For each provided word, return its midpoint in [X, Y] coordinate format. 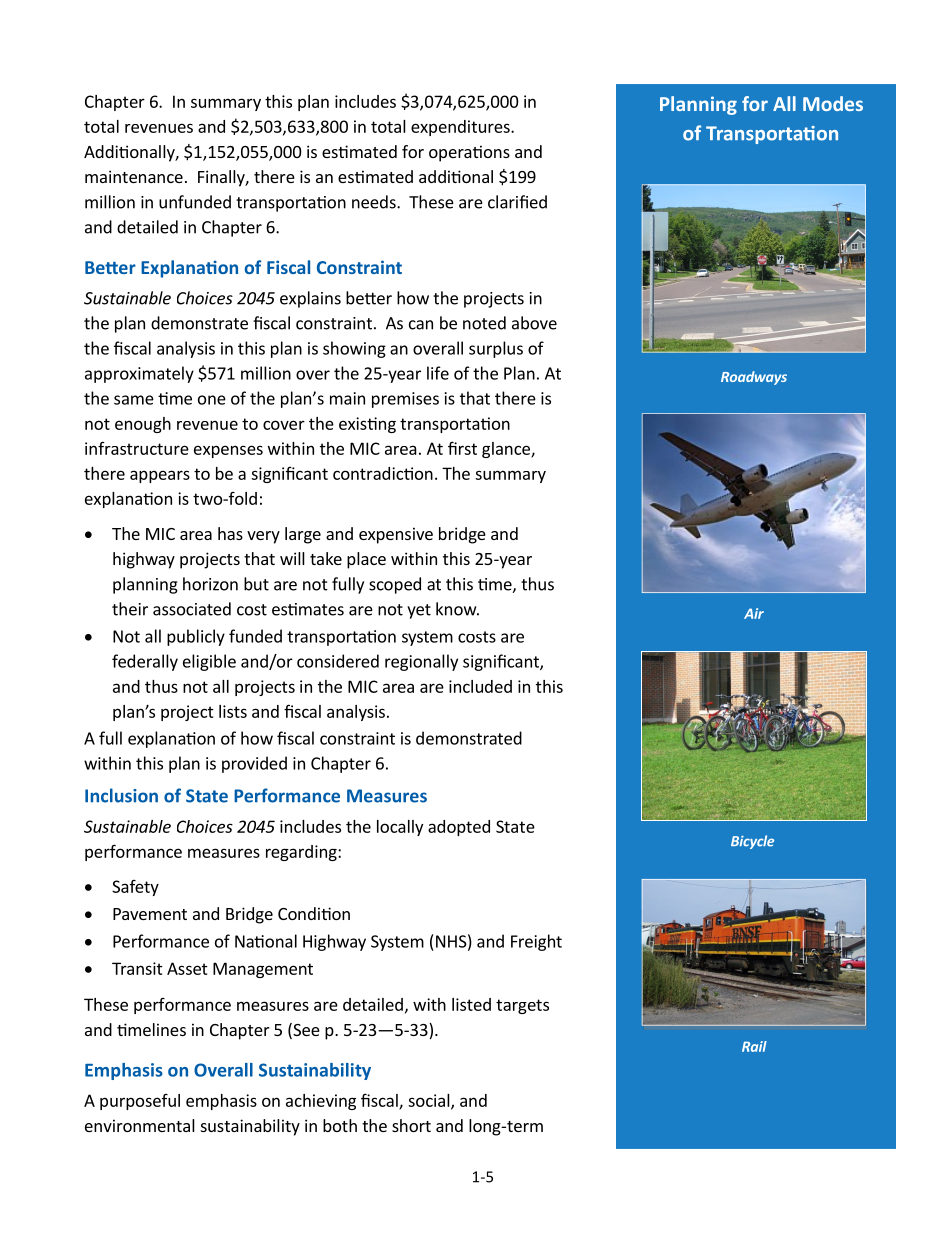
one [212, 400]
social [430, 1101]
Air [754, 613]
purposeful [140, 1102]
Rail [754, 1046]
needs [375, 202]
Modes [833, 103]
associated [192, 609]
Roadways [754, 378]
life [438, 373]
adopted [459, 828]
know [457, 609]
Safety [135, 888]
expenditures [461, 128]
